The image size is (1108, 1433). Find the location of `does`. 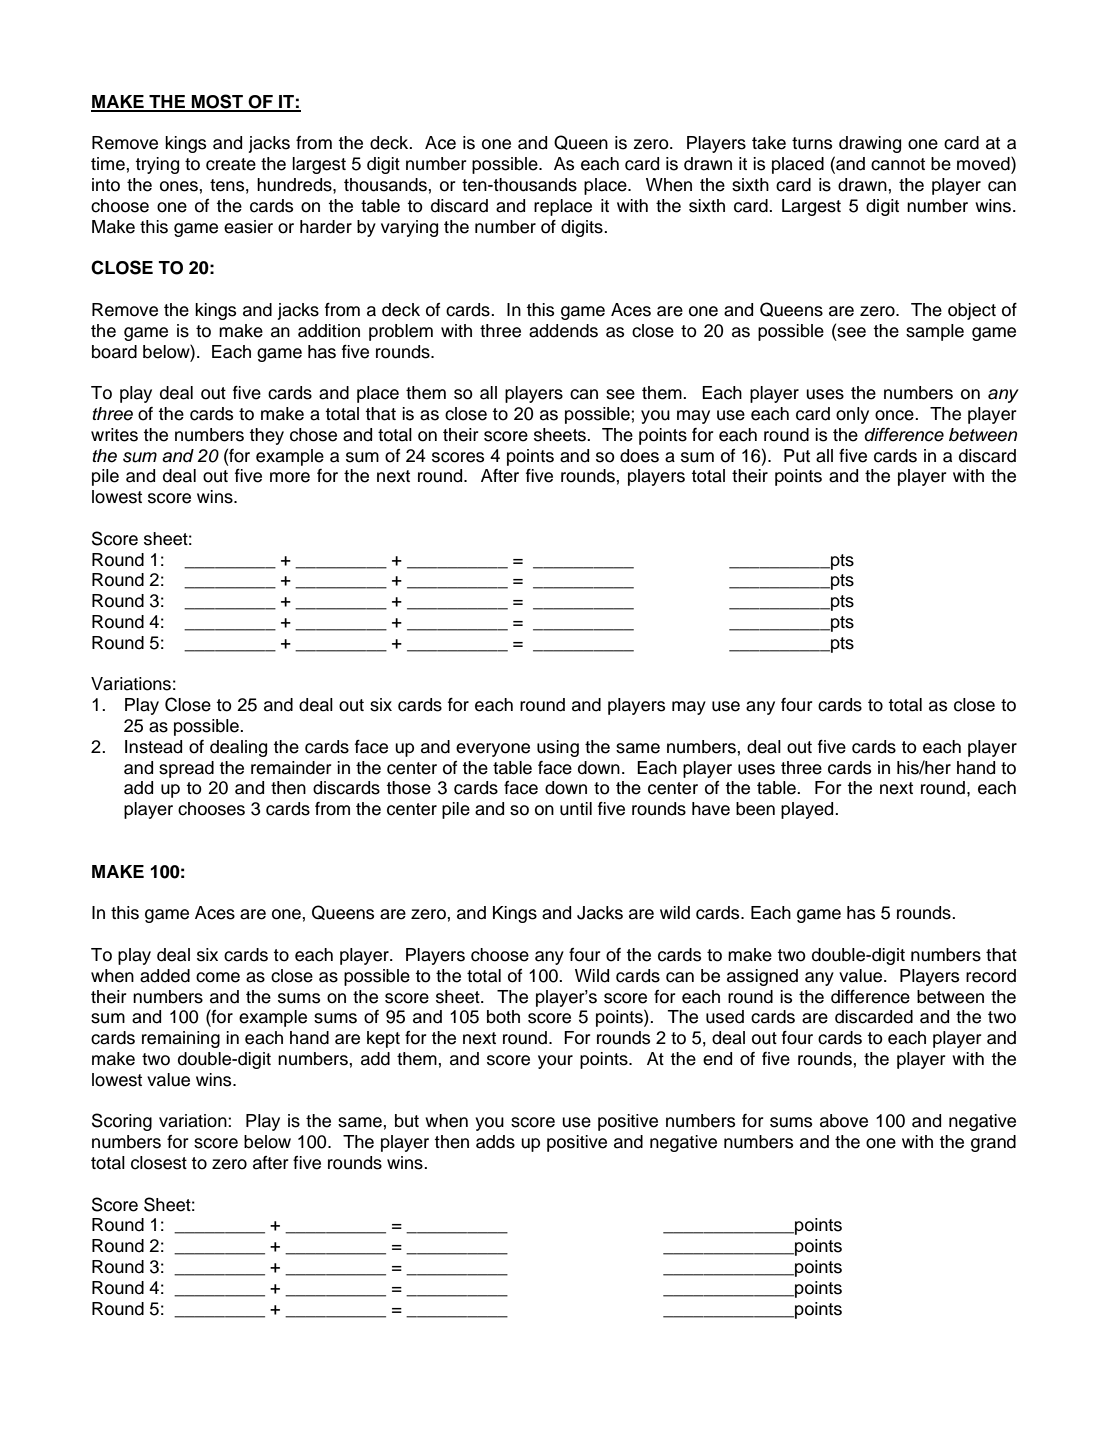

does is located at coordinates (639, 456).
